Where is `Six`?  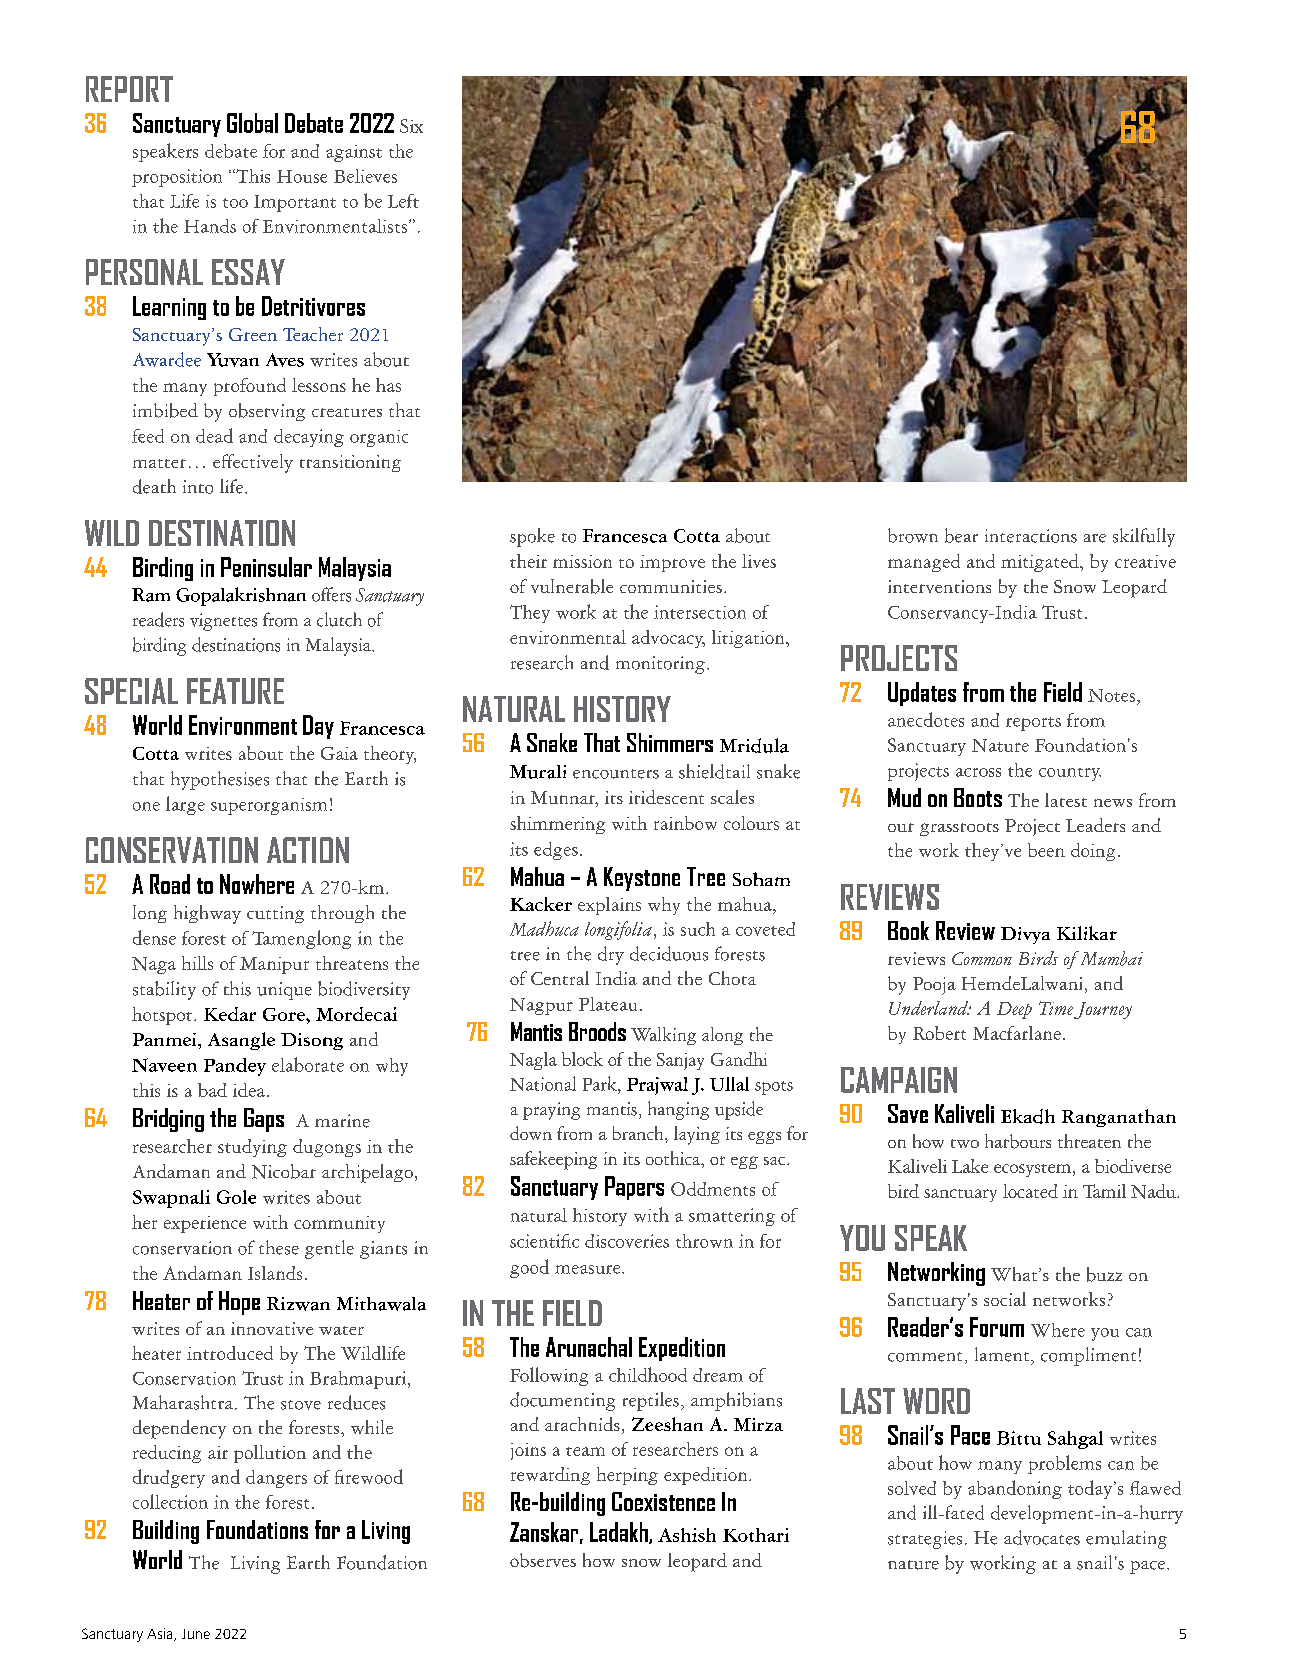 Six is located at coordinates (411, 126).
